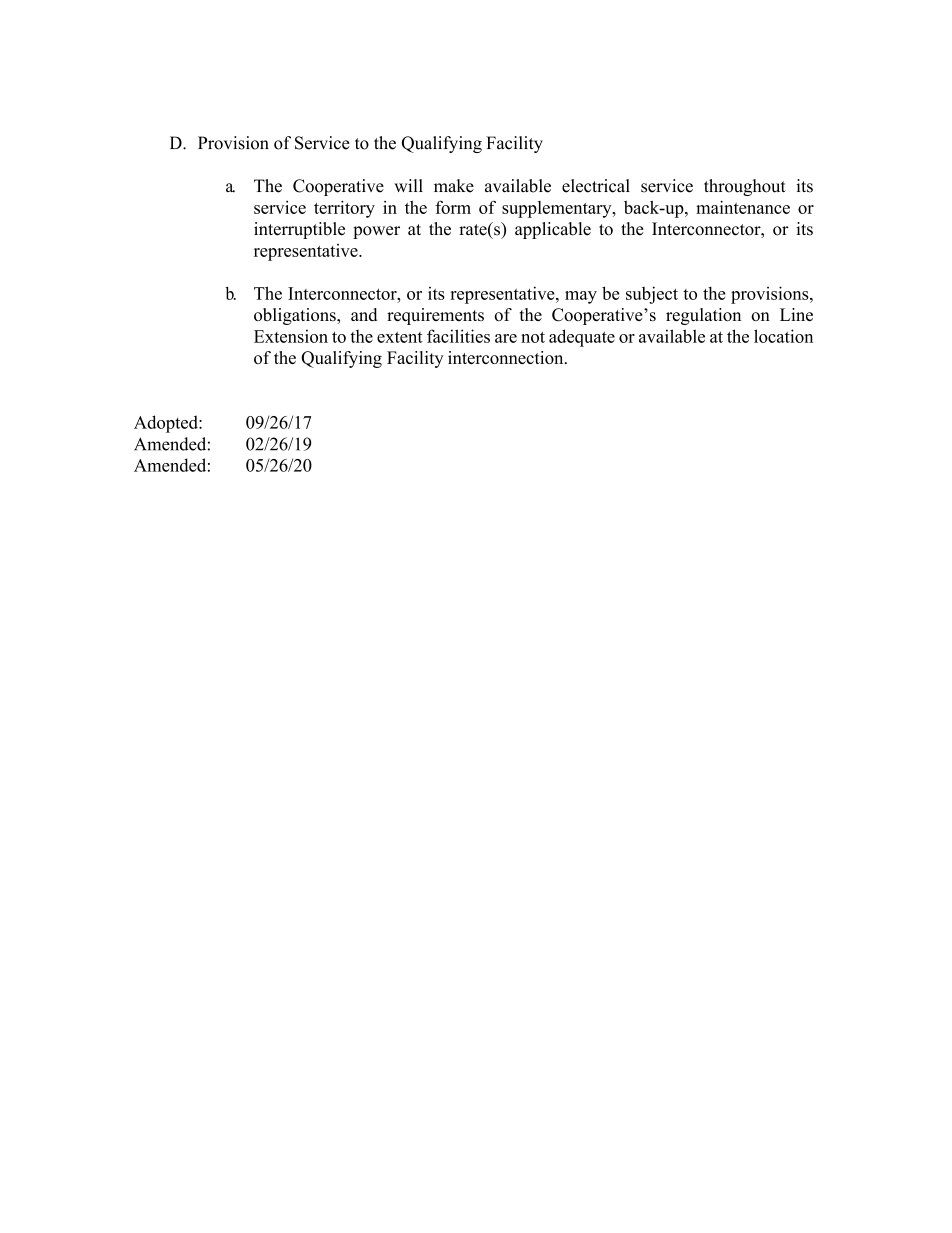 The height and width of the document is (1233, 952). What do you see at coordinates (344, 209) in the document?
I see `territory` at bounding box center [344, 209].
